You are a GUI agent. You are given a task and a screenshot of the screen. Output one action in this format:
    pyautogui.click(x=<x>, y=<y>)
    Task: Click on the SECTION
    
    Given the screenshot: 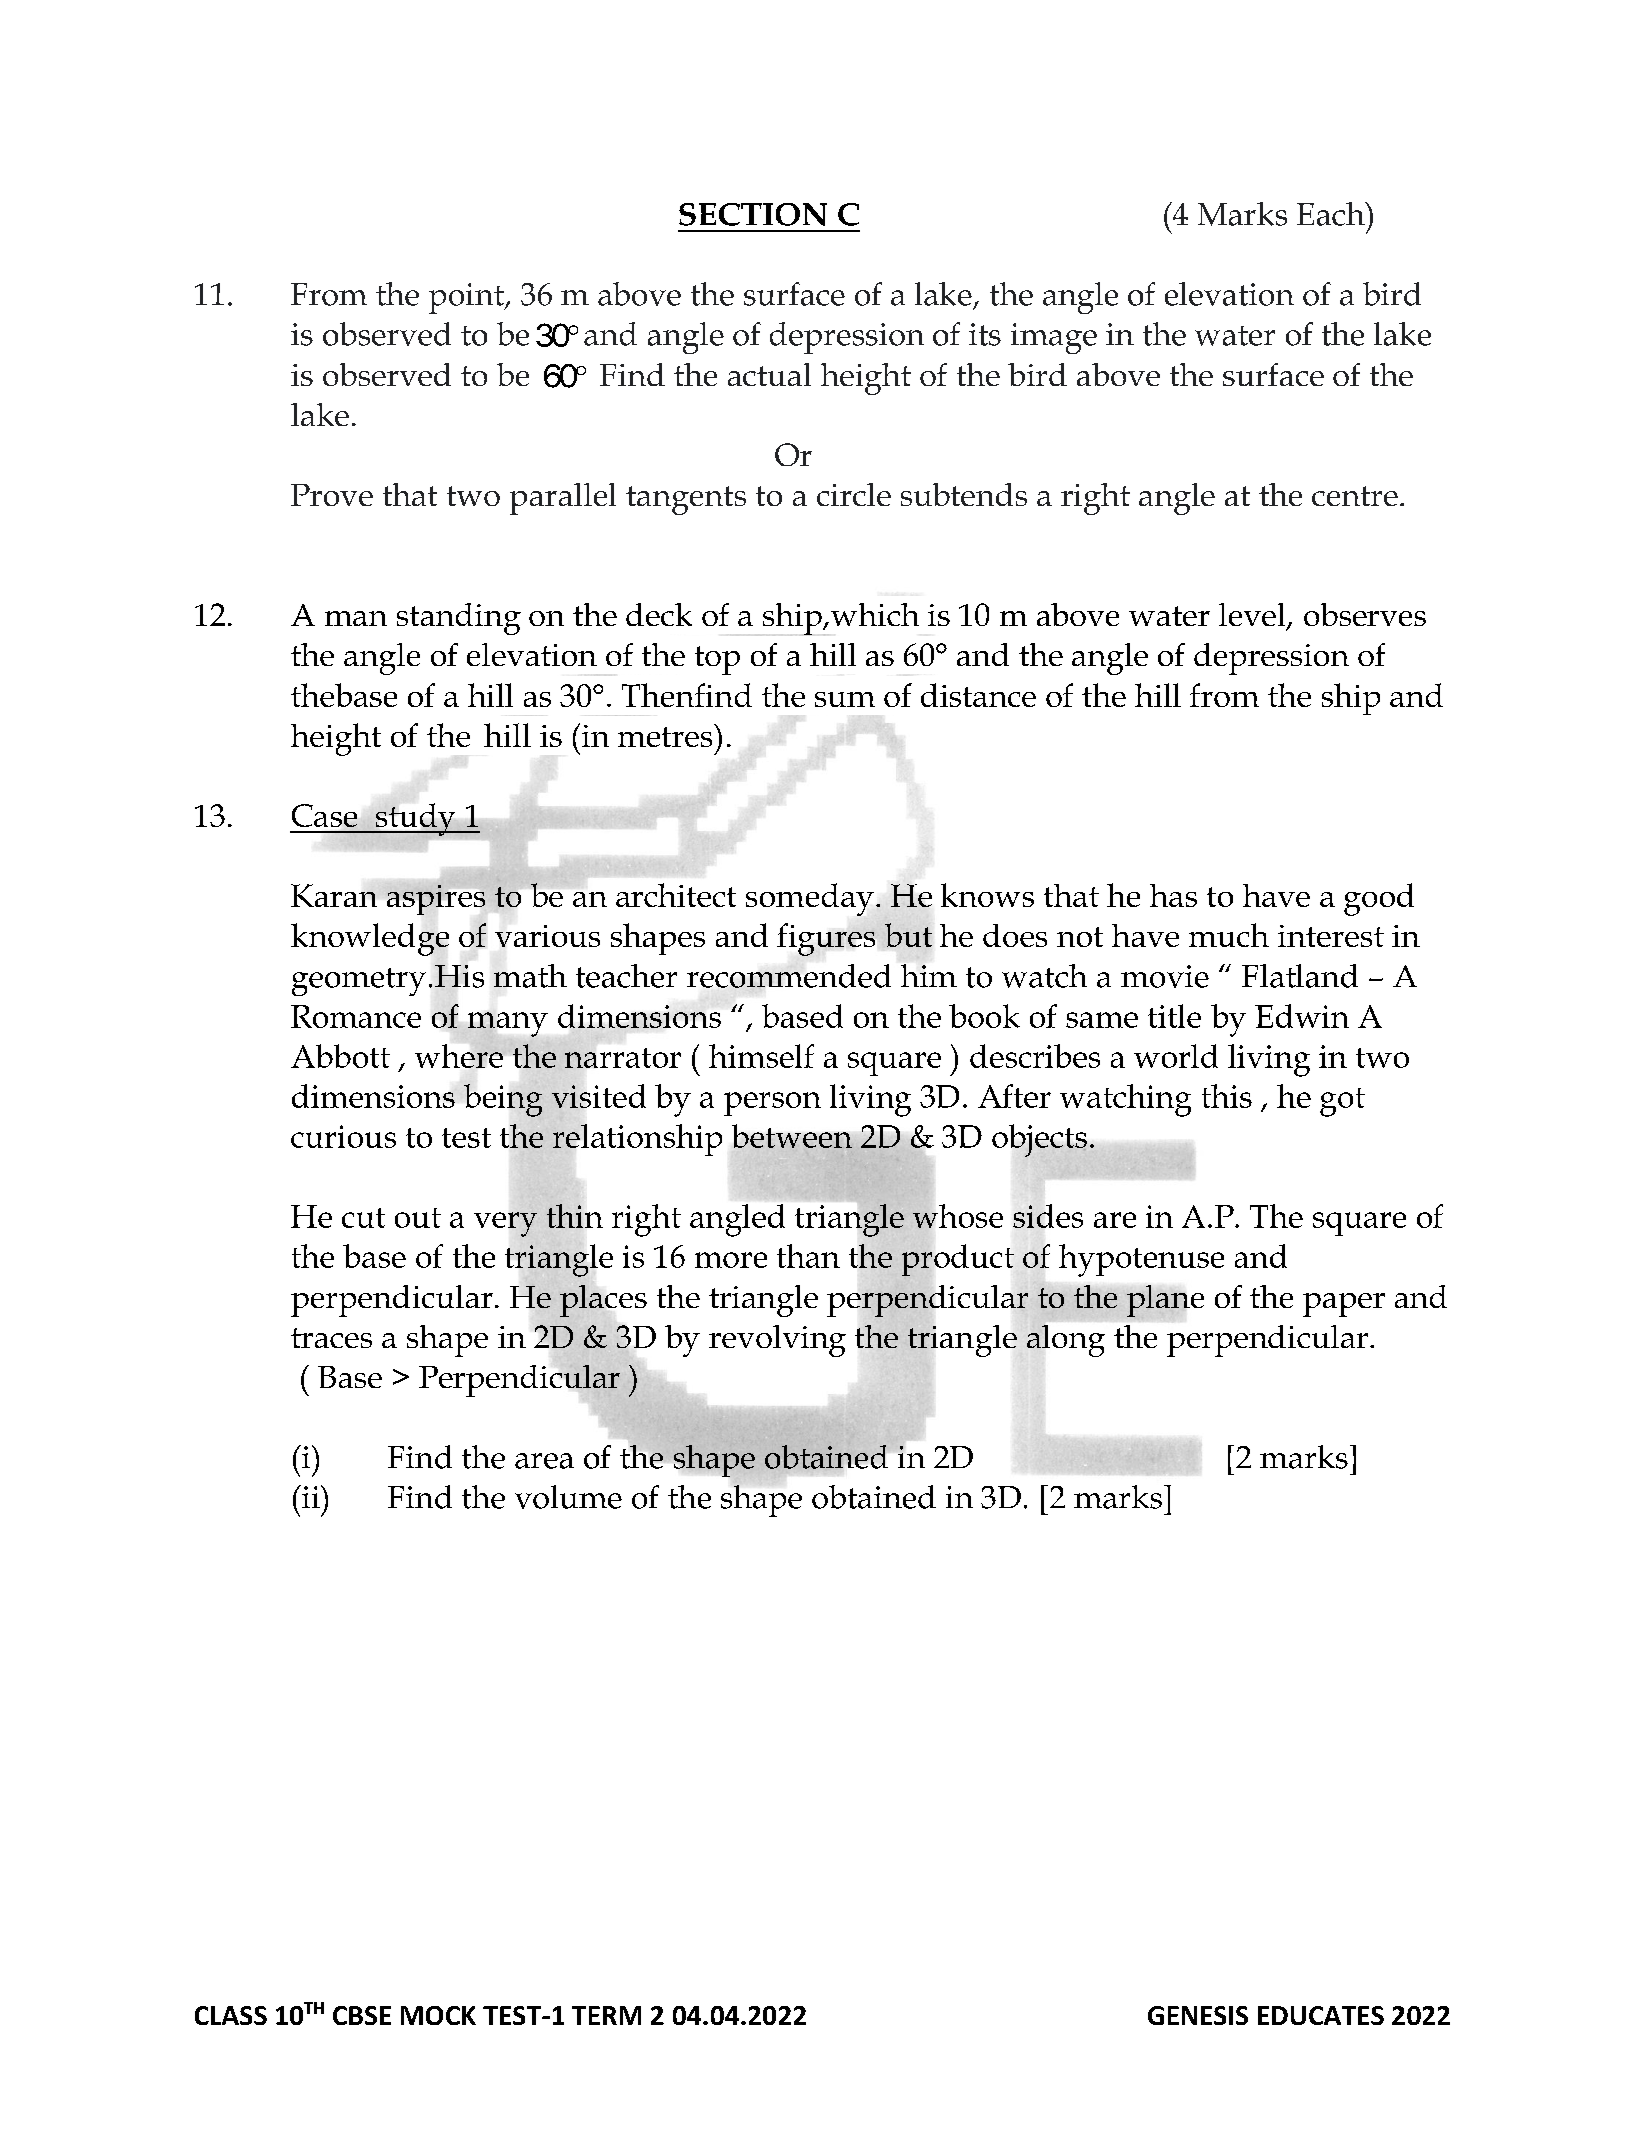 What is the action you would take?
    pyautogui.click(x=753, y=214)
